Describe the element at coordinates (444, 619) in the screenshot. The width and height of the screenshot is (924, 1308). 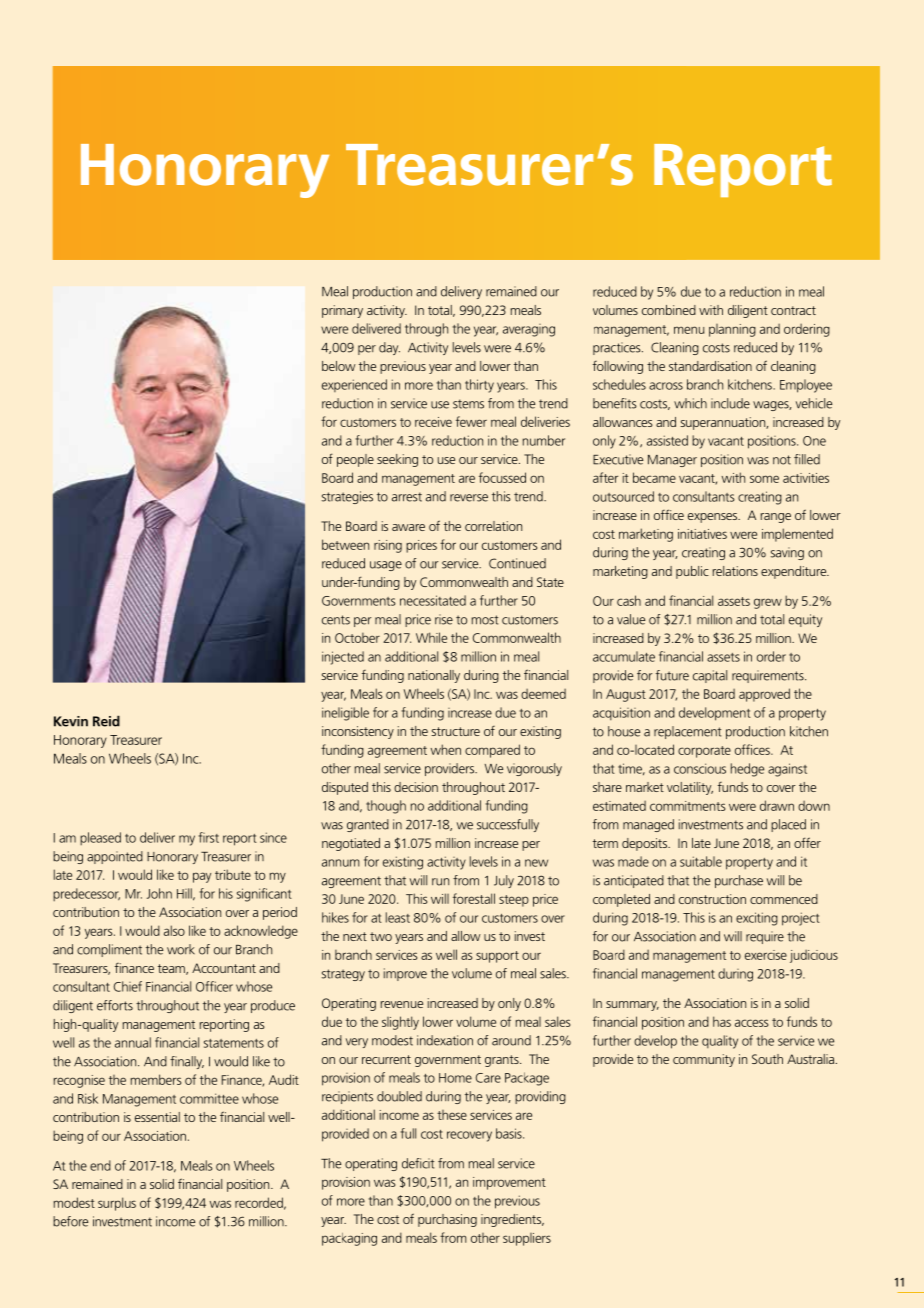
I see `rise` at that location.
